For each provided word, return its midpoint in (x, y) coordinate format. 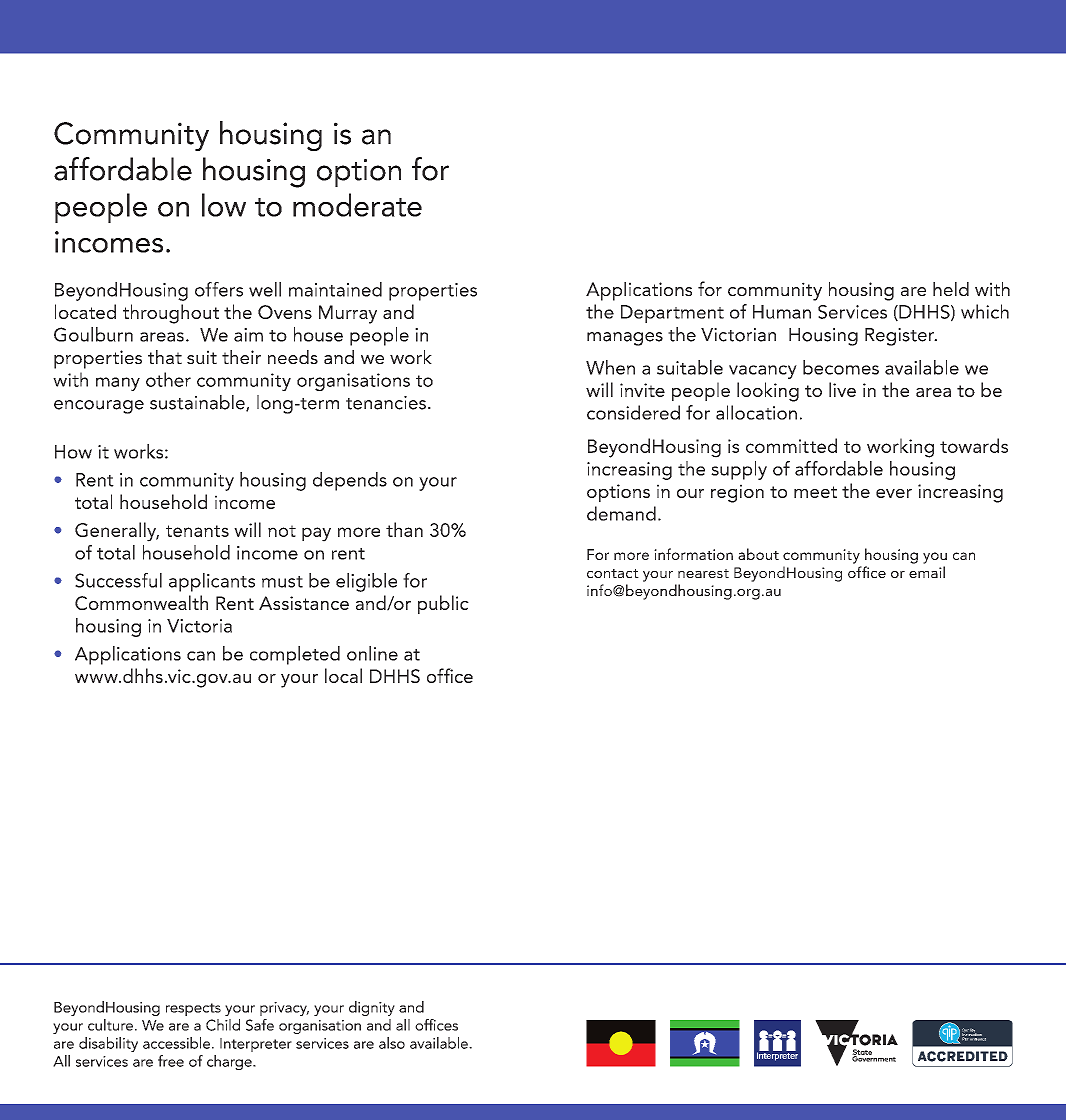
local (343, 675)
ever (894, 493)
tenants (197, 531)
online (372, 653)
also (392, 1043)
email (927, 572)
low (224, 205)
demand (621, 513)
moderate (357, 205)
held (951, 289)
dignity (372, 1008)
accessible (176, 1043)
